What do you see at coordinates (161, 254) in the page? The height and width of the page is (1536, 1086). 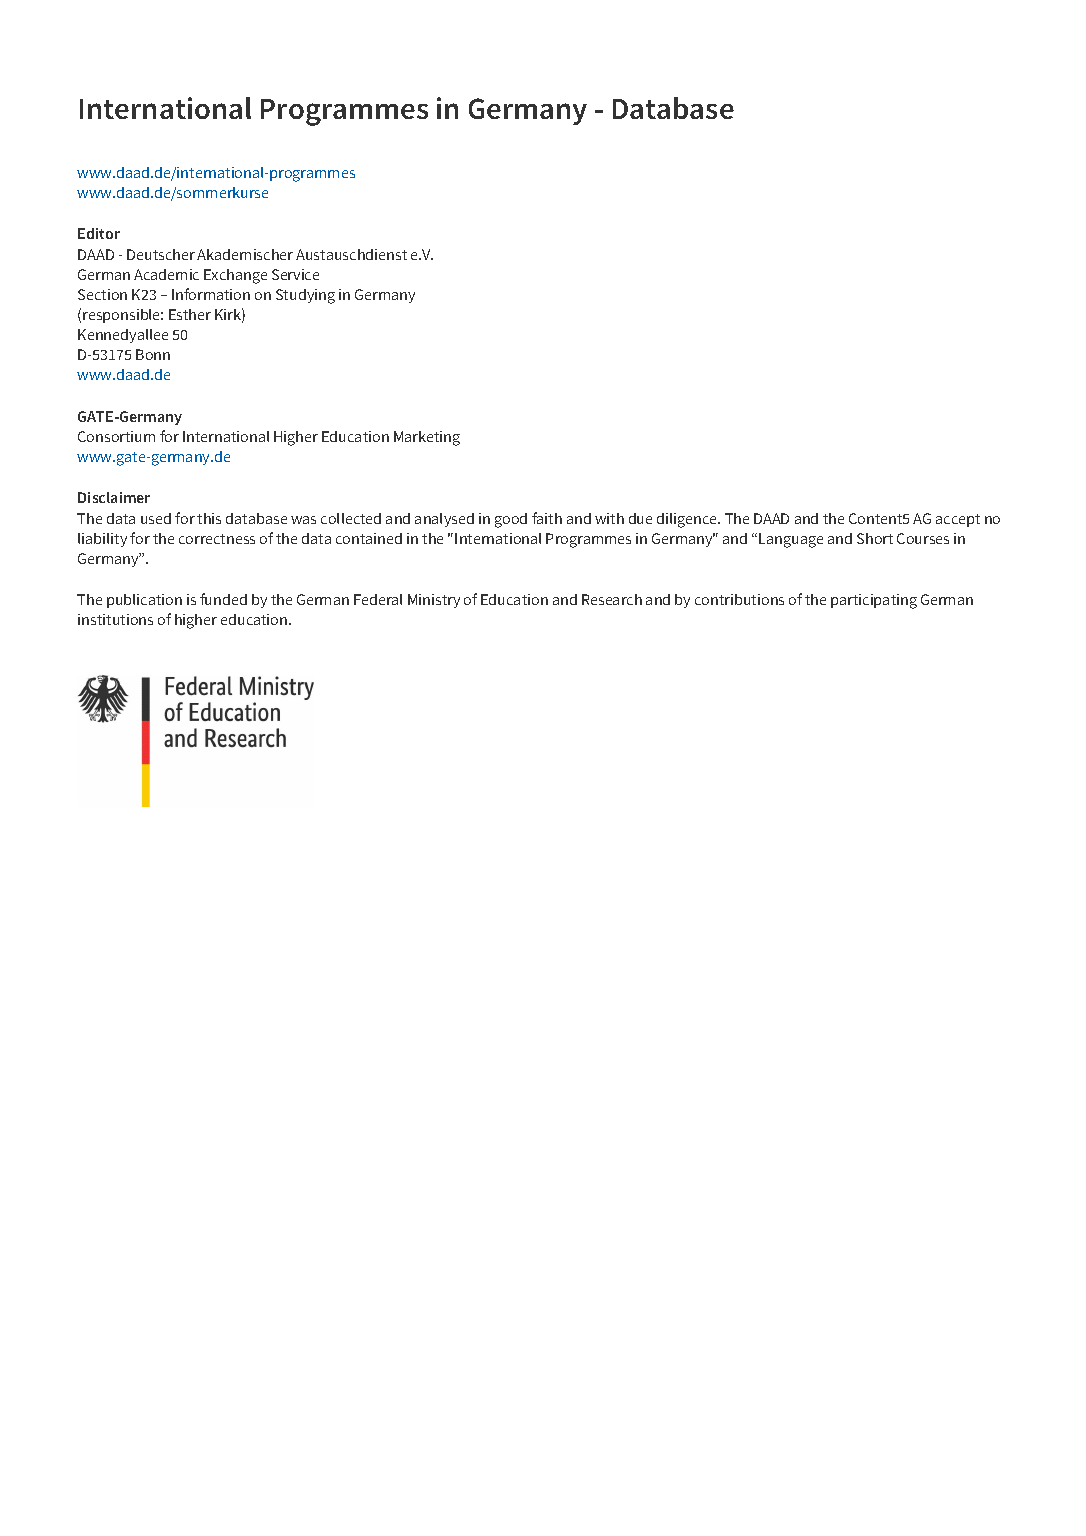 I see `Deutscher` at bounding box center [161, 254].
